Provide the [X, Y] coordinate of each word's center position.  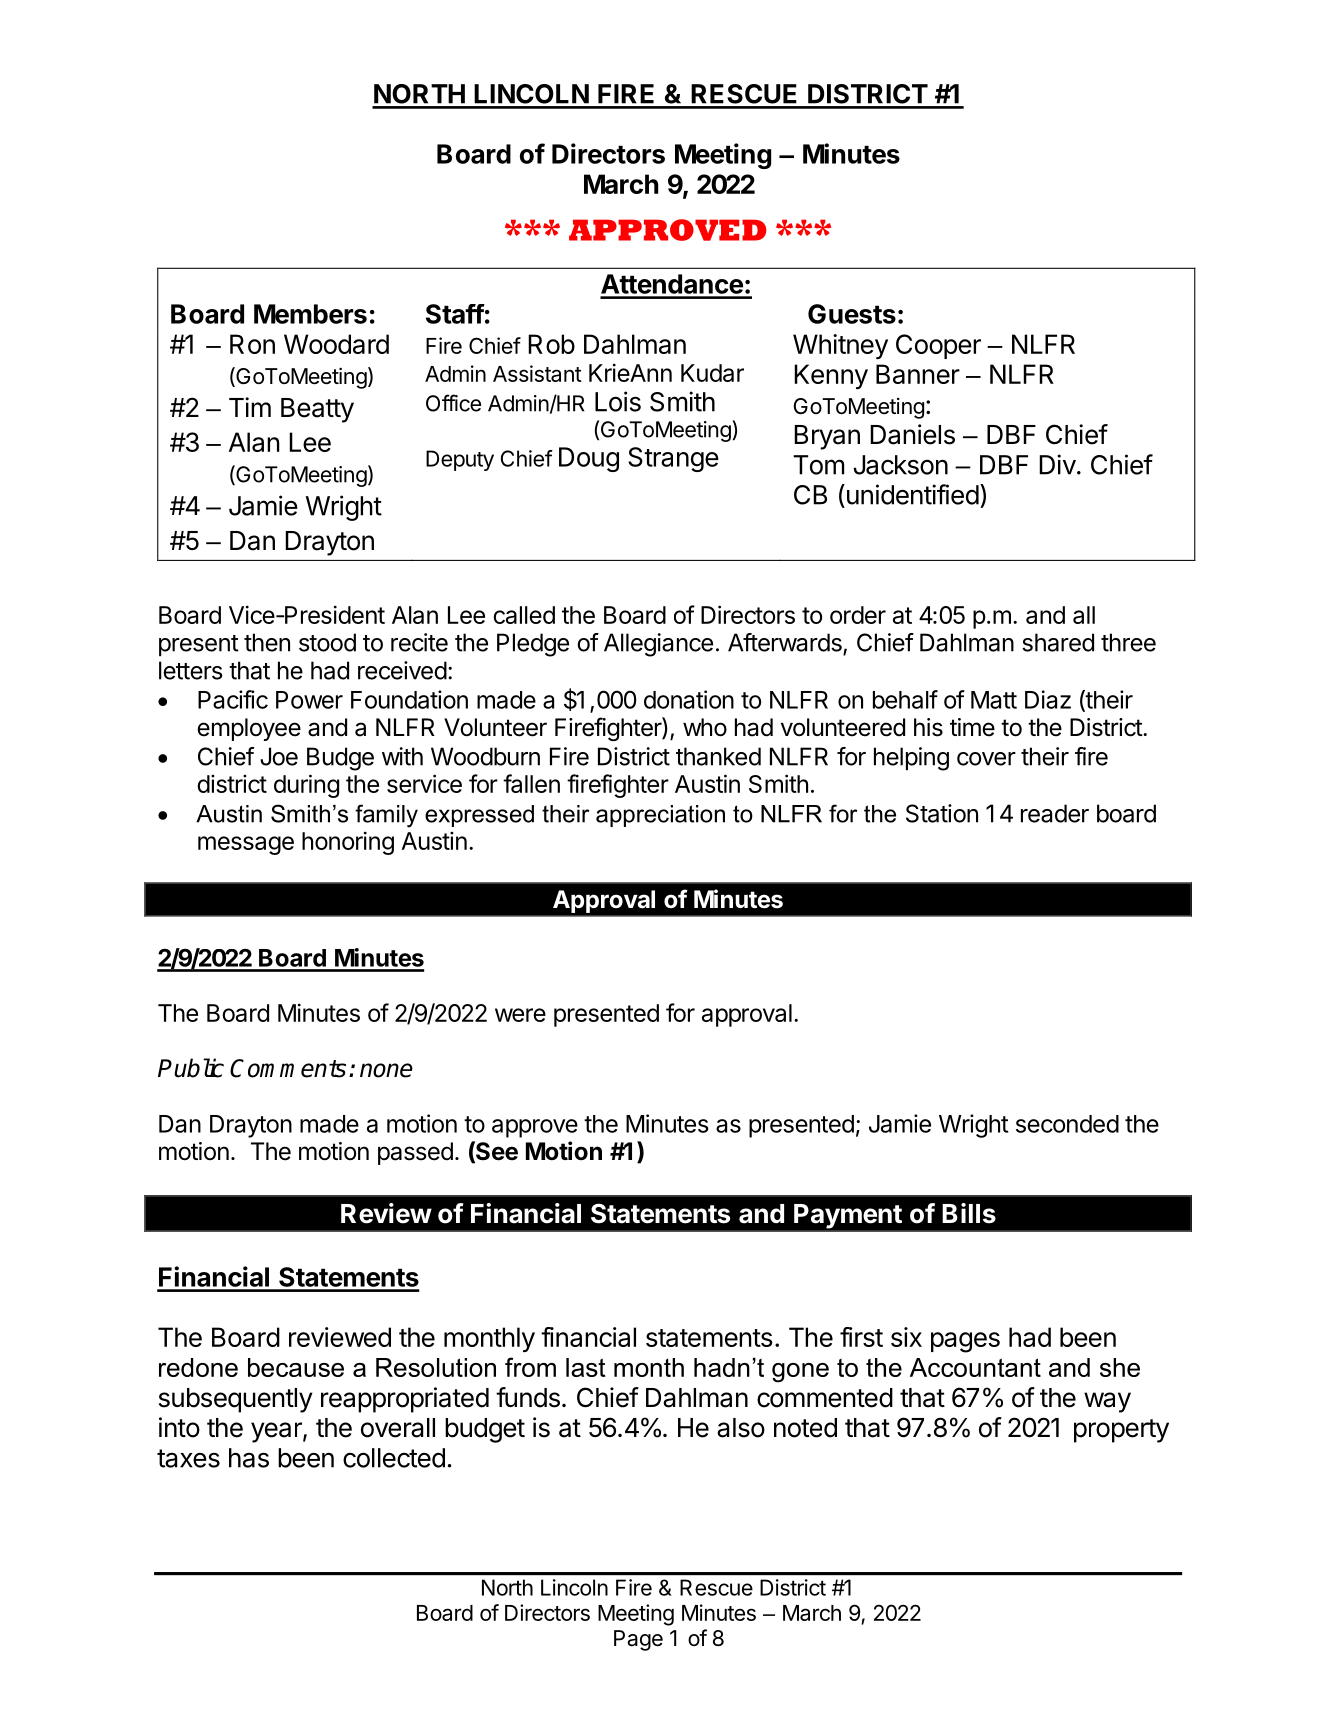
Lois [618, 401]
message [246, 845]
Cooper [938, 346]
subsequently [236, 1400]
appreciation [660, 816]
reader [1055, 813]
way [1107, 1402]
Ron [252, 344]
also [741, 1428]
